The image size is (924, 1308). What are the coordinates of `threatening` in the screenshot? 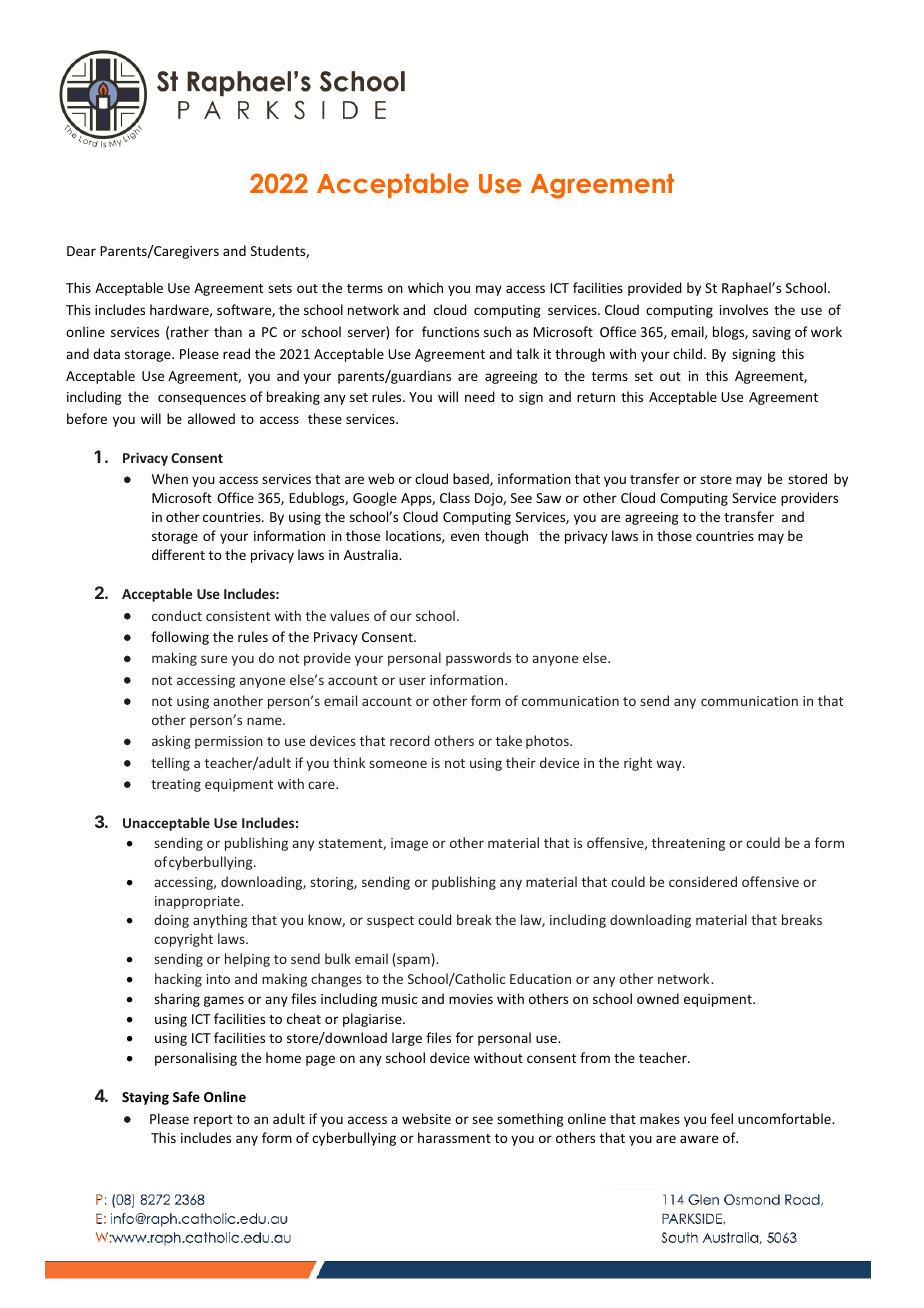 It's located at (688, 844).
